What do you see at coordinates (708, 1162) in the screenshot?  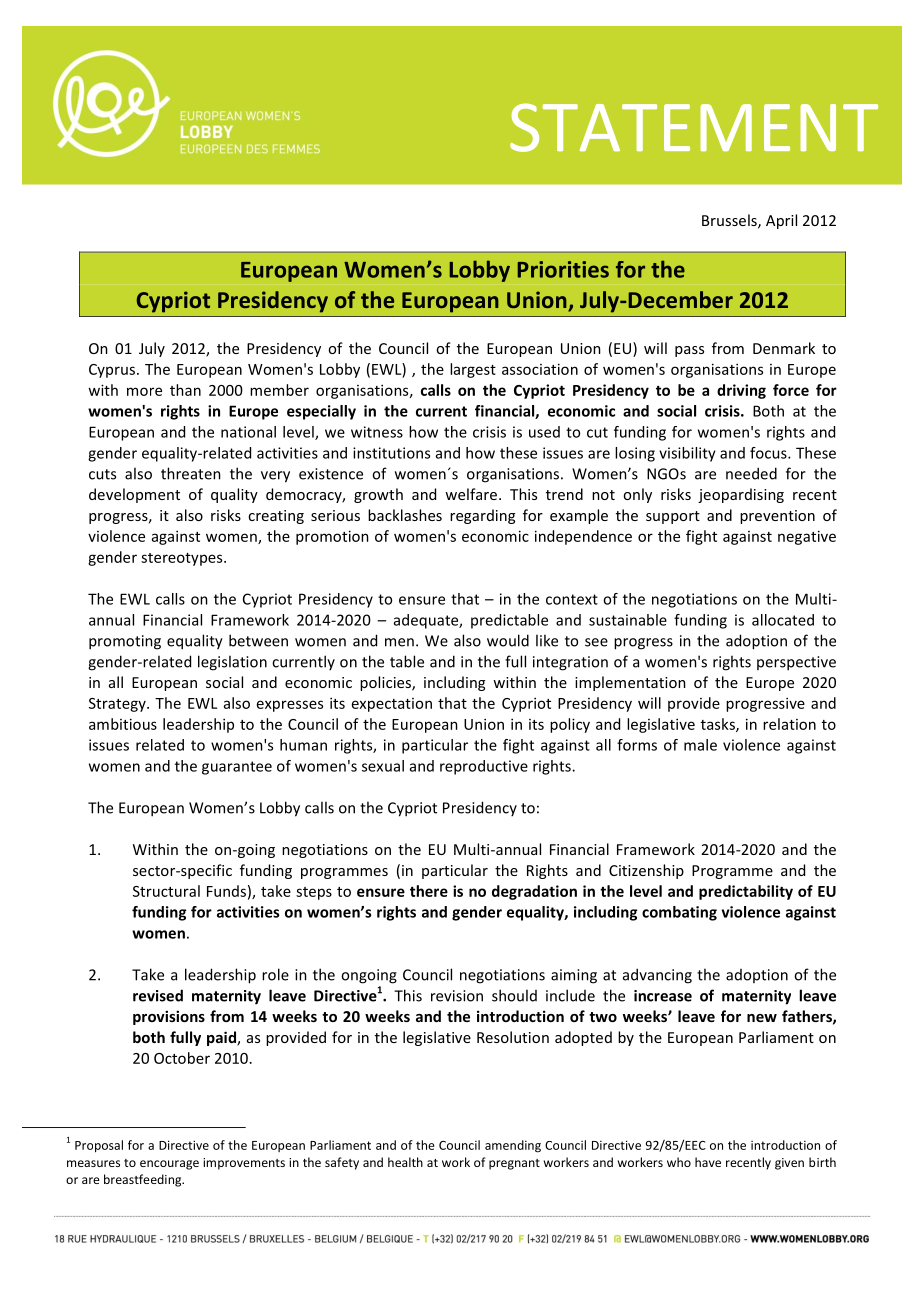 I see `have` at bounding box center [708, 1162].
